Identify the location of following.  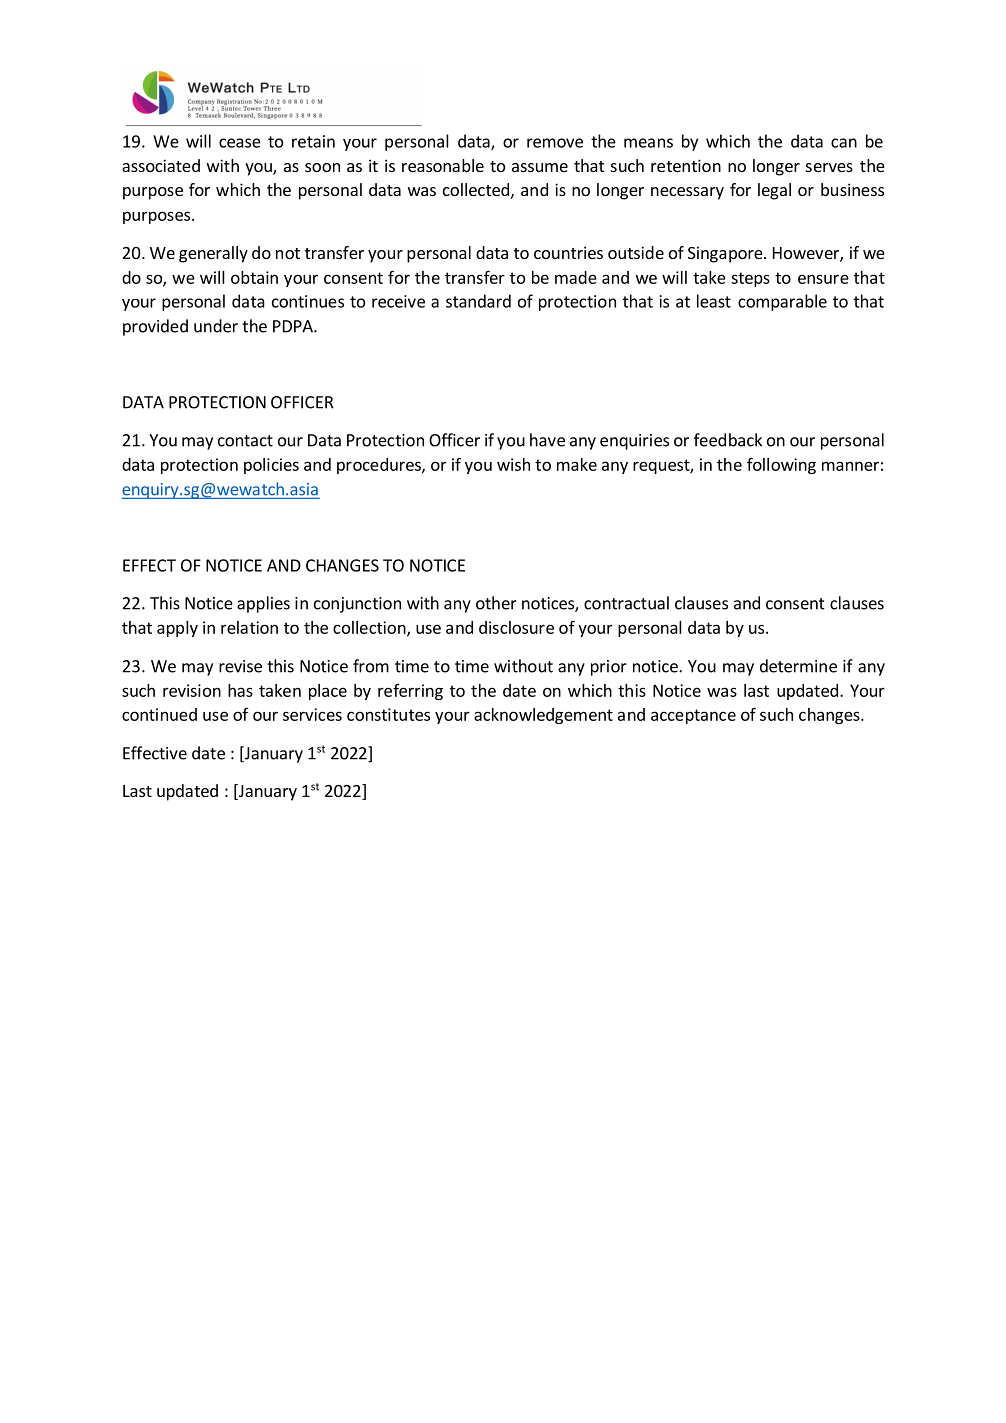
(781, 465).
